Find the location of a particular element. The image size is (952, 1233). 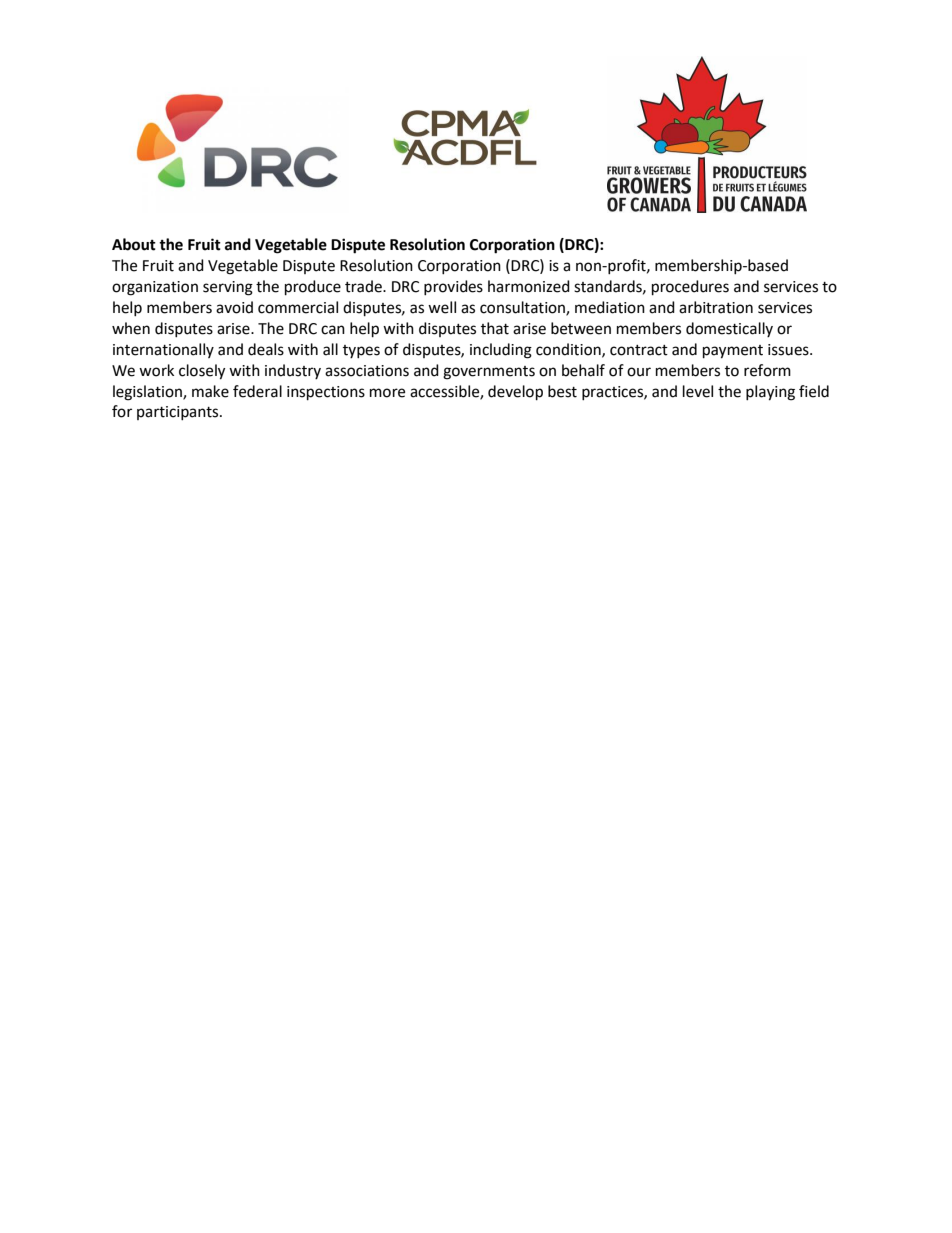

participants is located at coordinates (179, 413).
